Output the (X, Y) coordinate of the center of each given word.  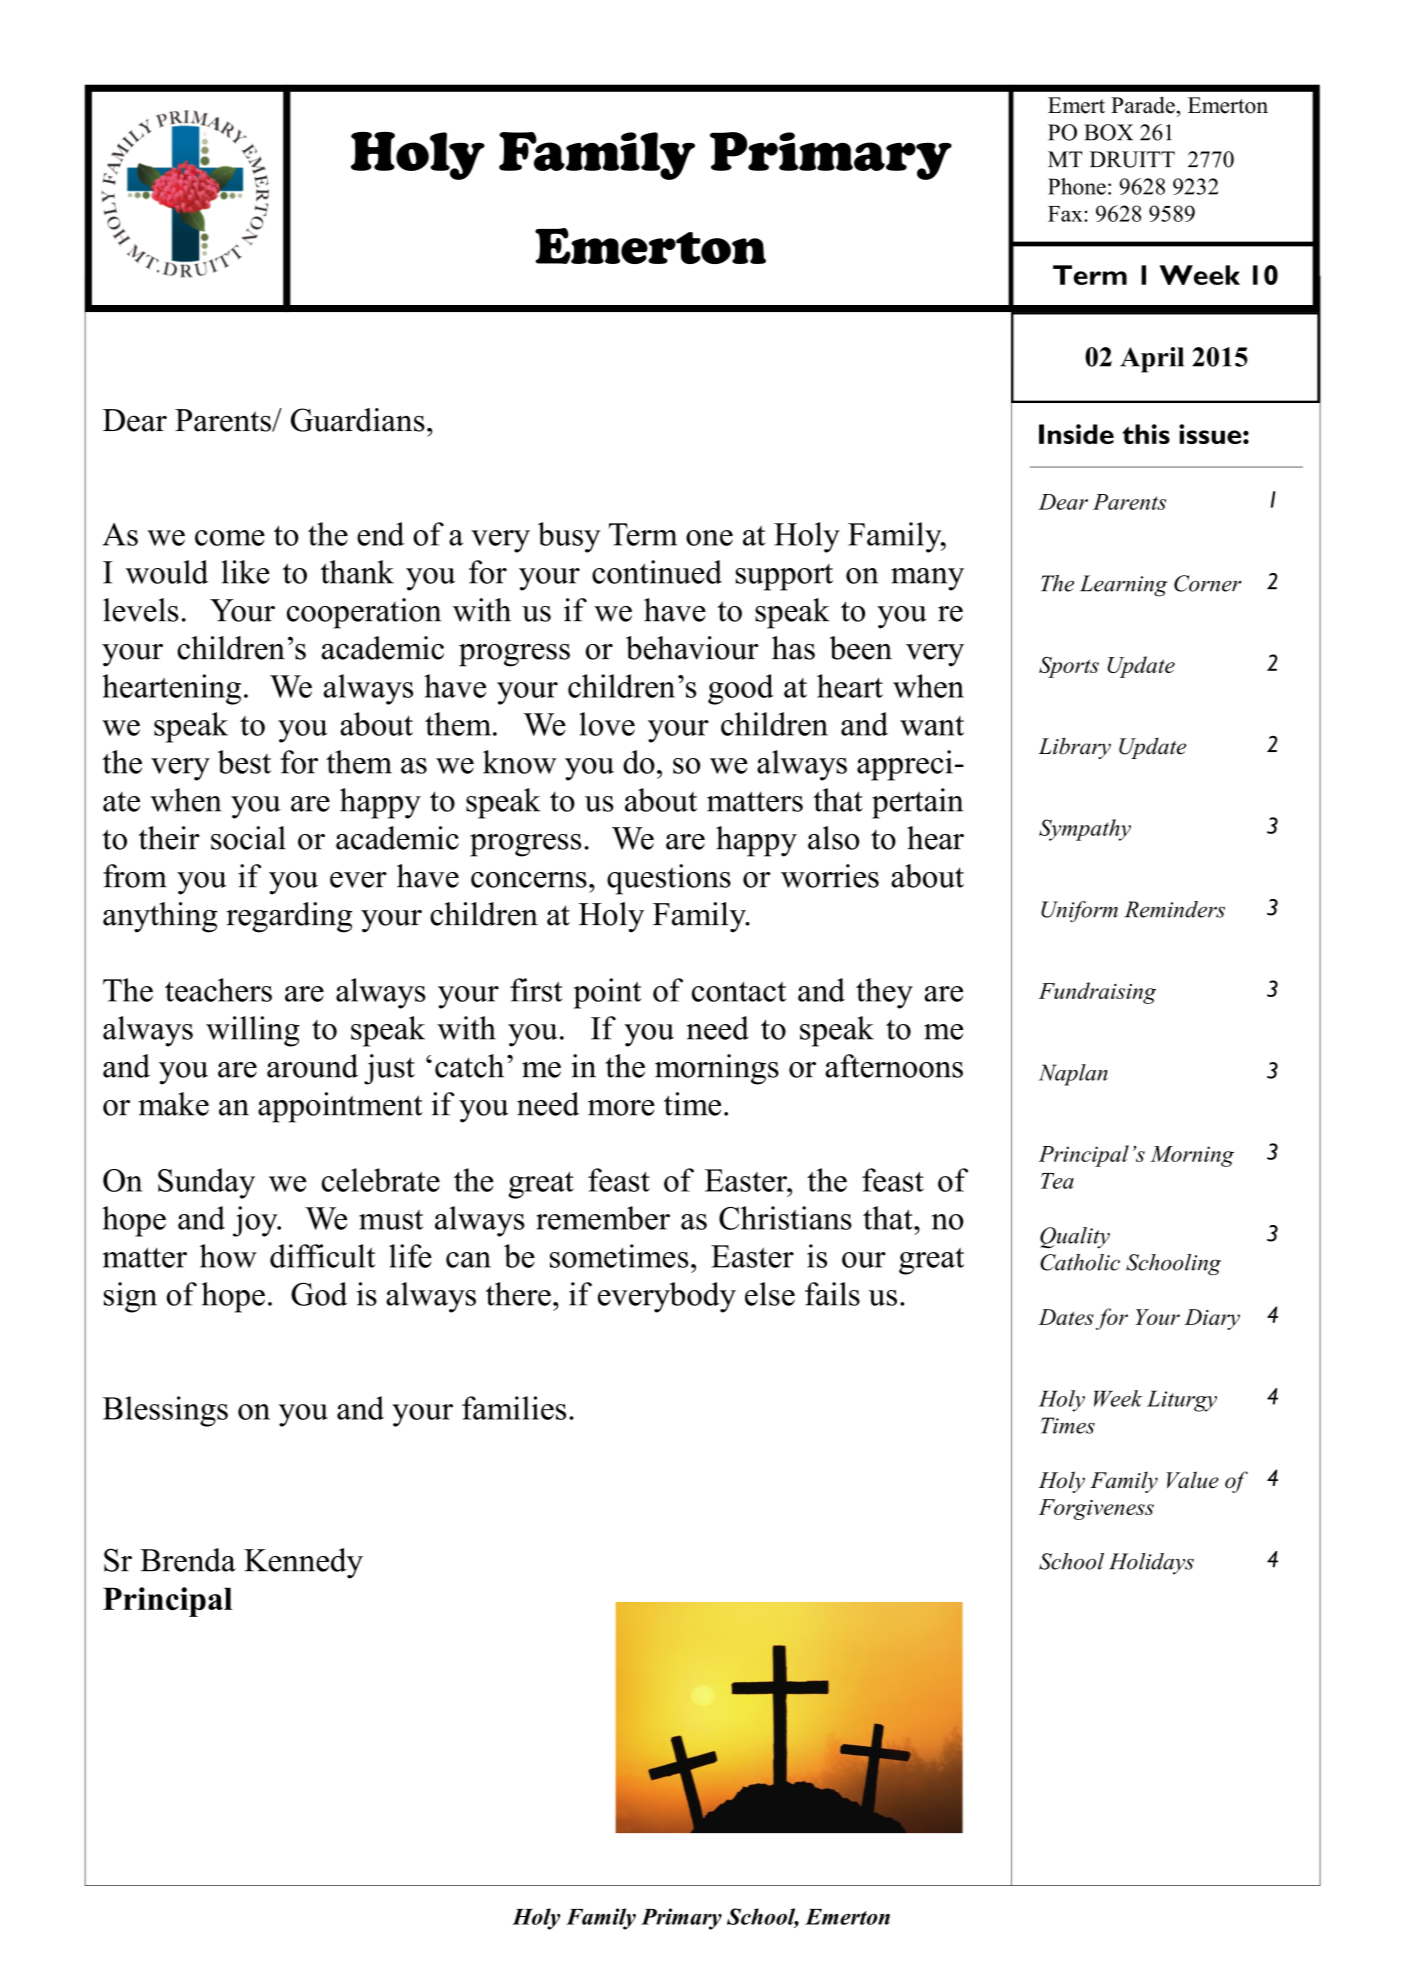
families (514, 1408)
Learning (1123, 586)
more (621, 1108)
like (245, 572)
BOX (1108, 132)
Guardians (358, 420)
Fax (1066, 214)
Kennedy (303, 1563)
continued (657, 572)
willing (253, 1031)
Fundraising (1097, 993)
